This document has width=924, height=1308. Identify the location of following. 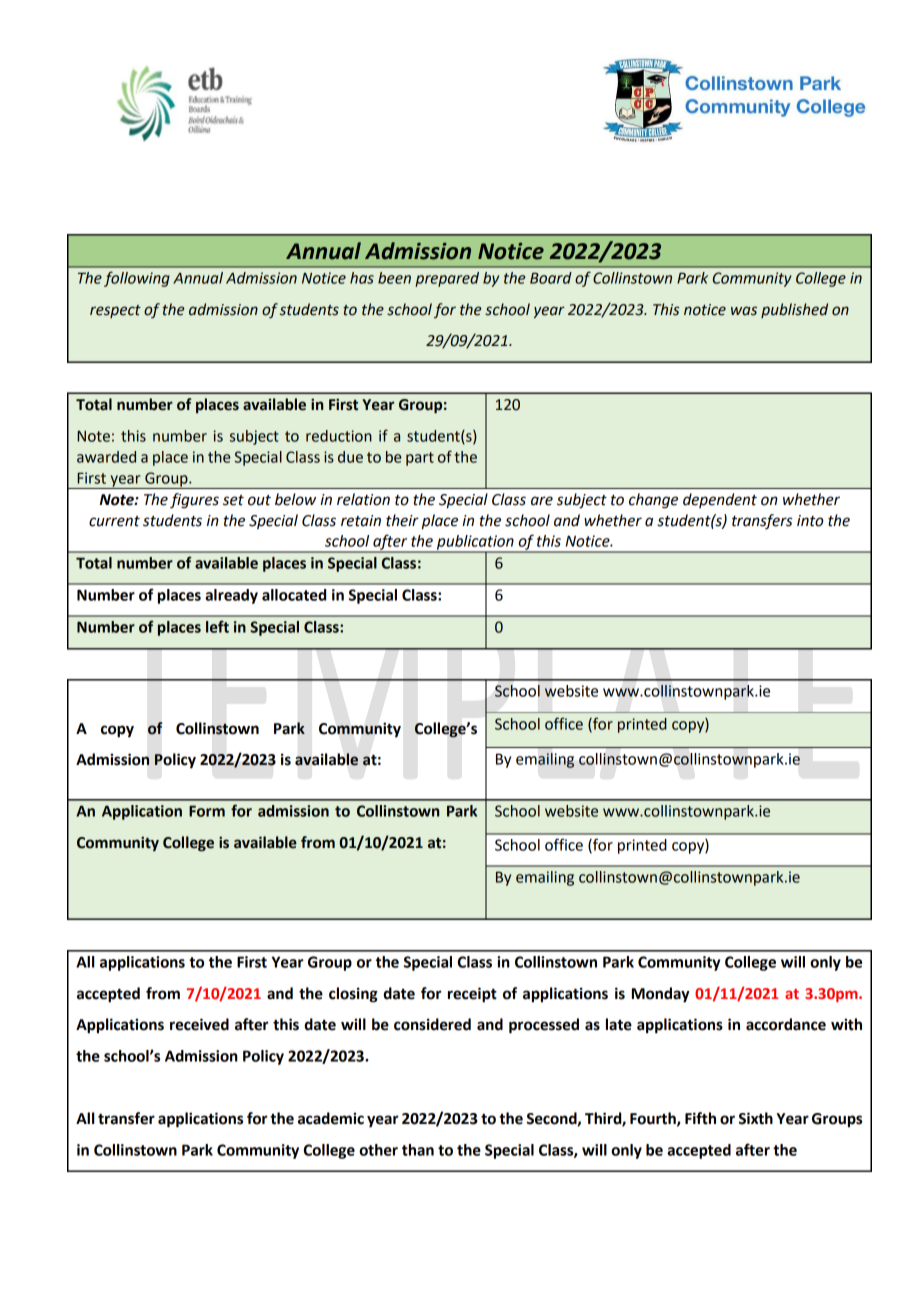
(137, 279).
